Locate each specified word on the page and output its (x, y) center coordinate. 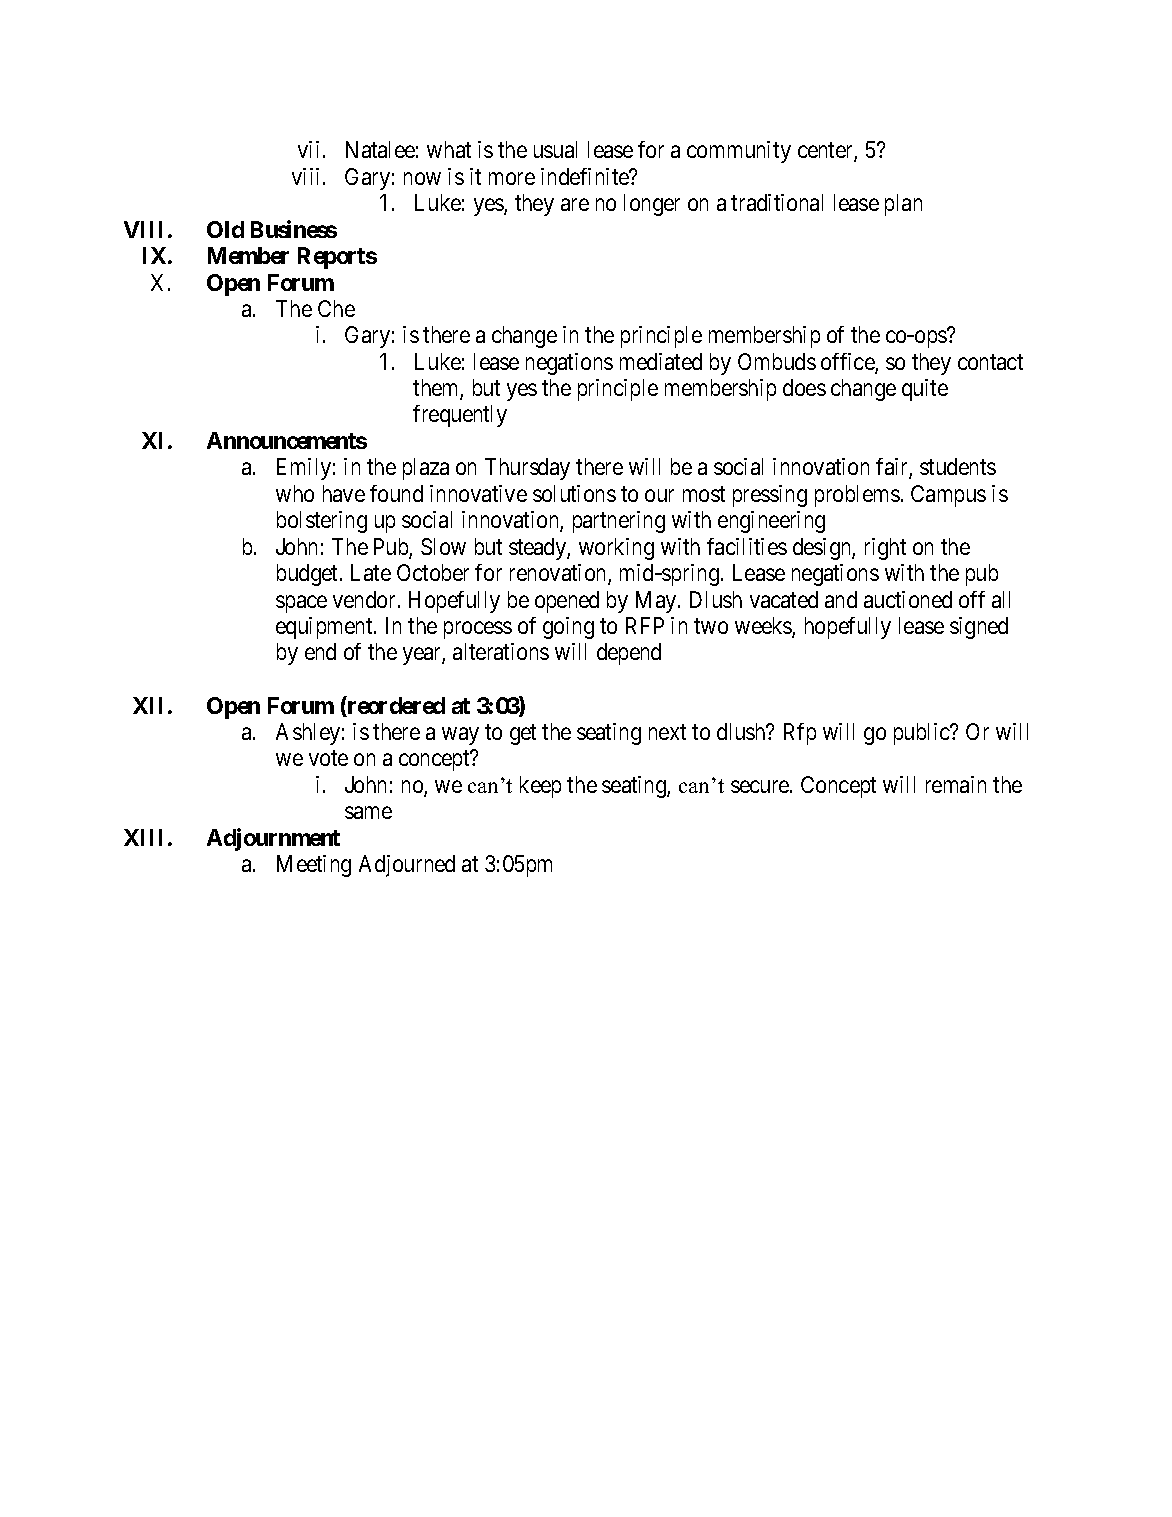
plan (903, 205)
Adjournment (273, 839)
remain (956, 784)
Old (225, 229)
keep (540, 787)
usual (555, 149)
